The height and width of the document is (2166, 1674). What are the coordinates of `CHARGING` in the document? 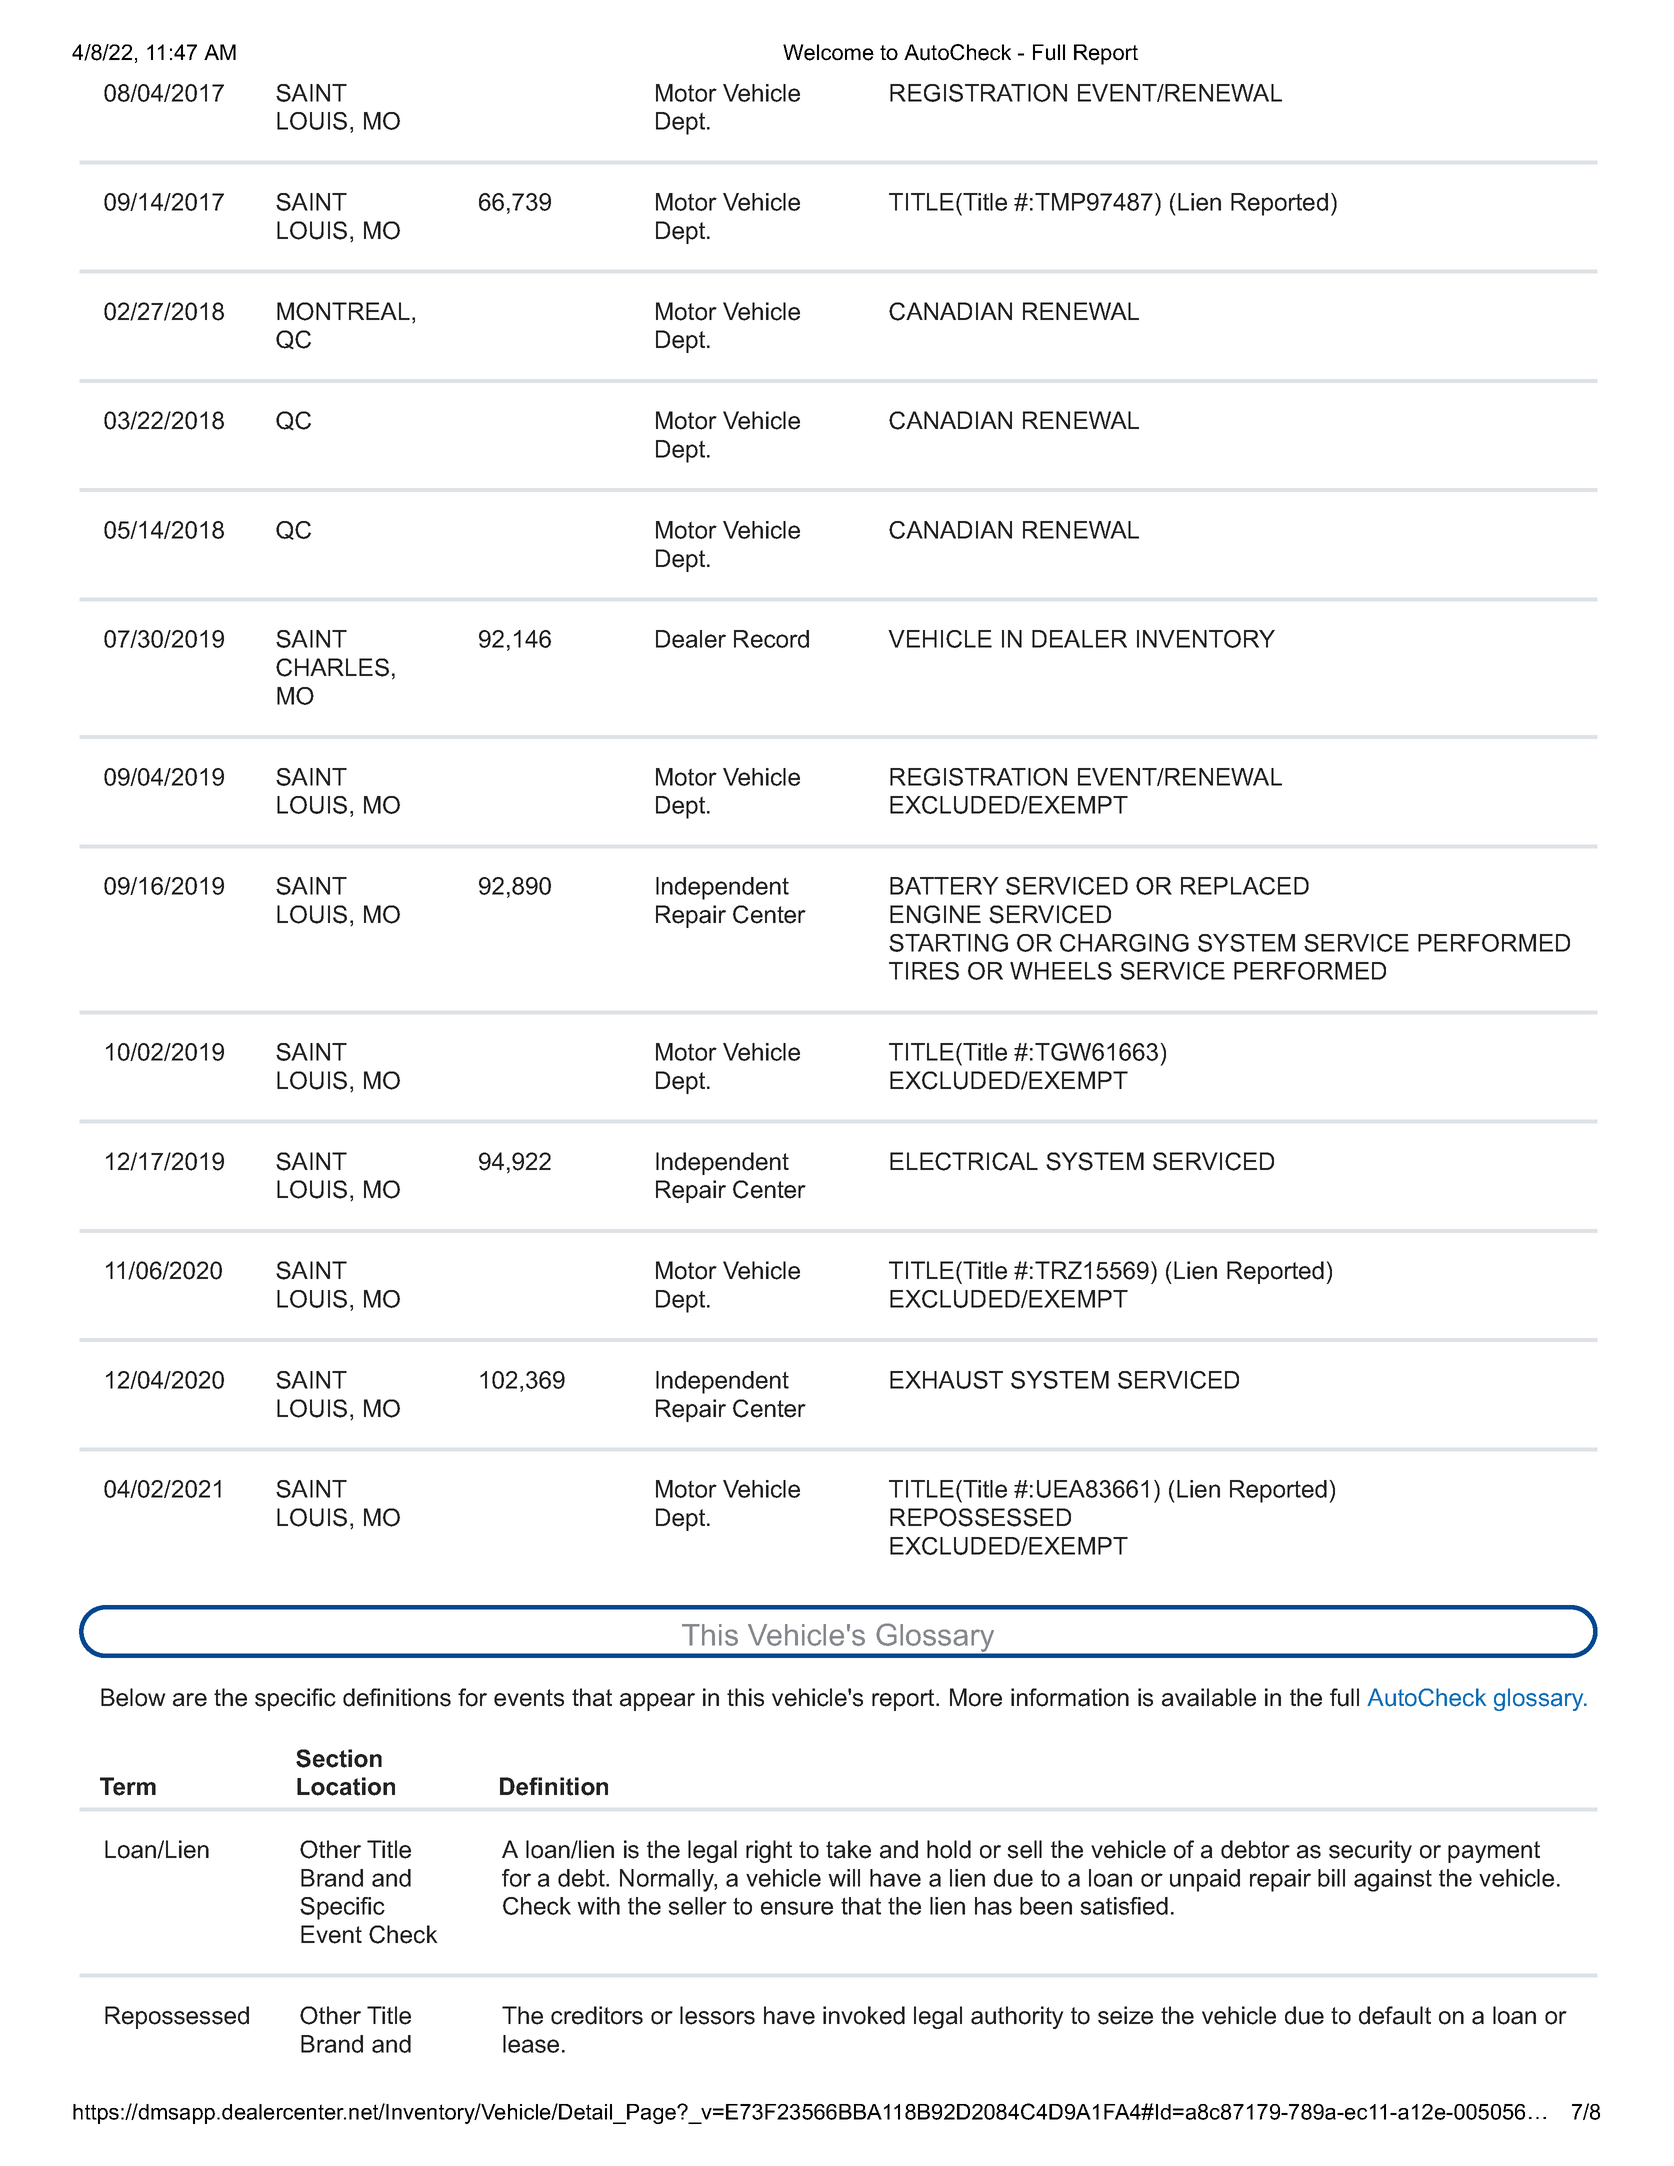 It's located at (1124, 943).
